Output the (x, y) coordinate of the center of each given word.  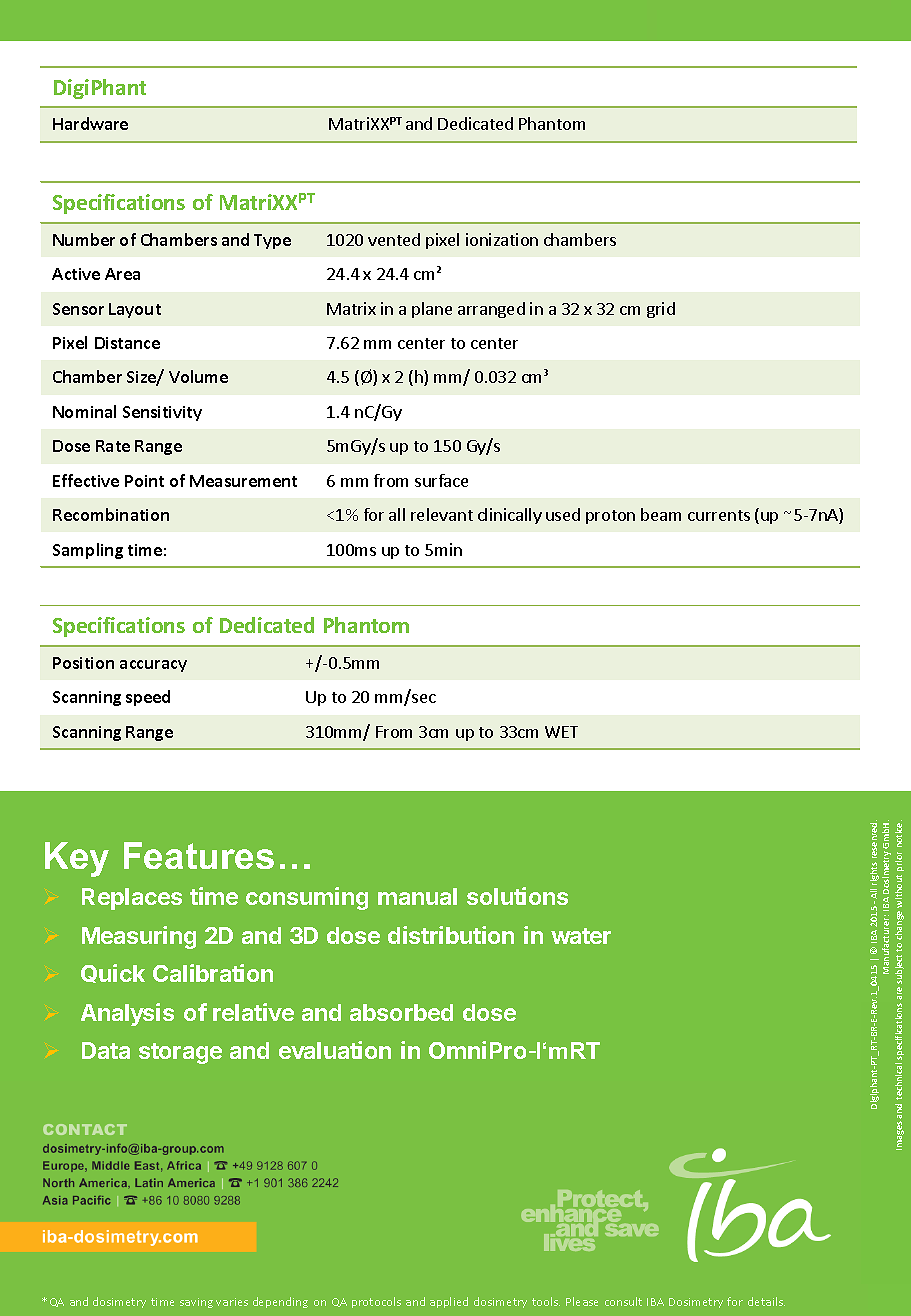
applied (449, 1302)
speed (148, 698)
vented (394, 239)
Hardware (90, 123)
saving (196, 1303)
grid (661, 310)
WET (561, 732)
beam (661, 514)
